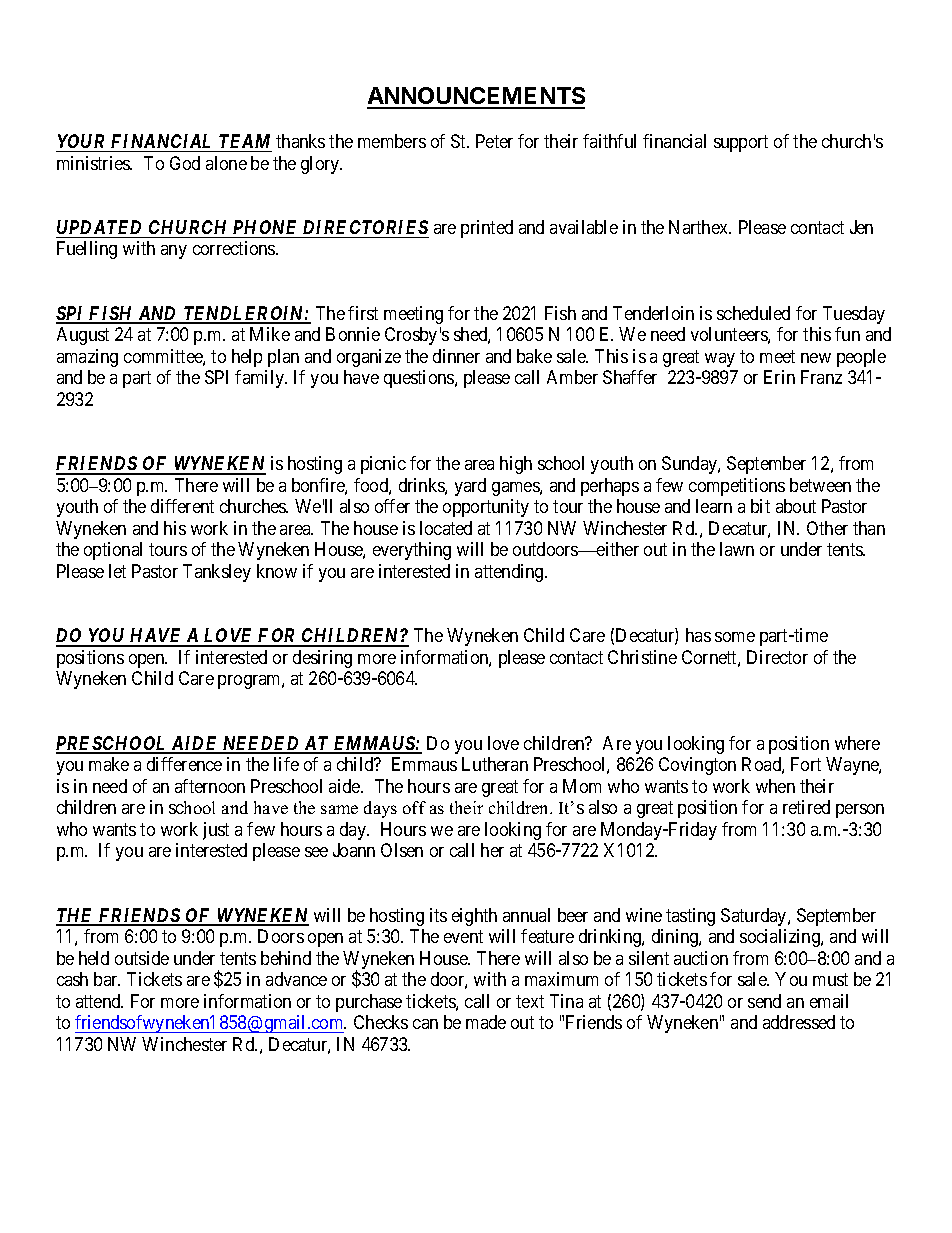 The image size is (952, 1233). What do you see at coordinates (185, 163) in the image?
I see `God` at bounding box center [185, 163].
